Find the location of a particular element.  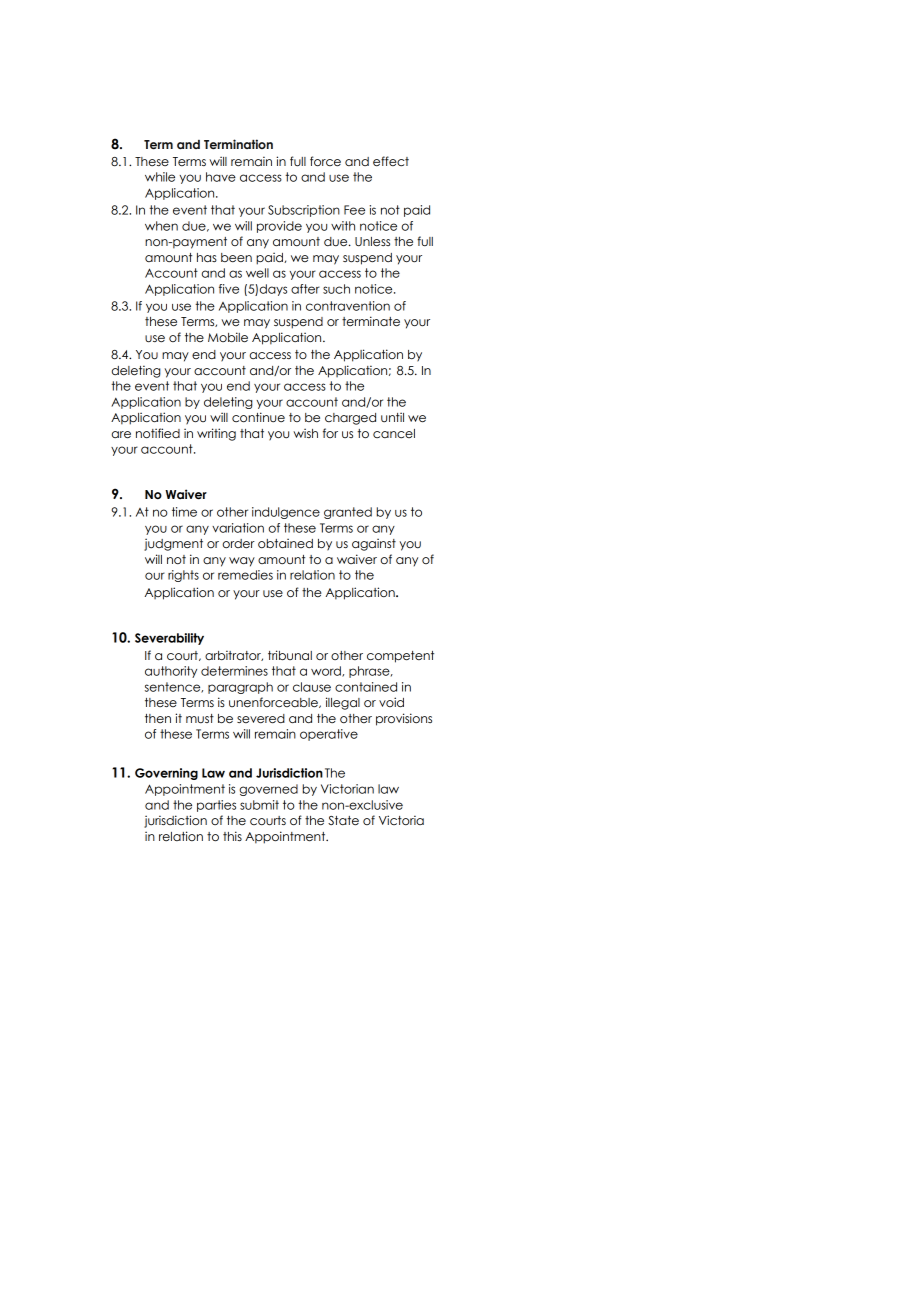

continue is located at coordinates (258, 417).
